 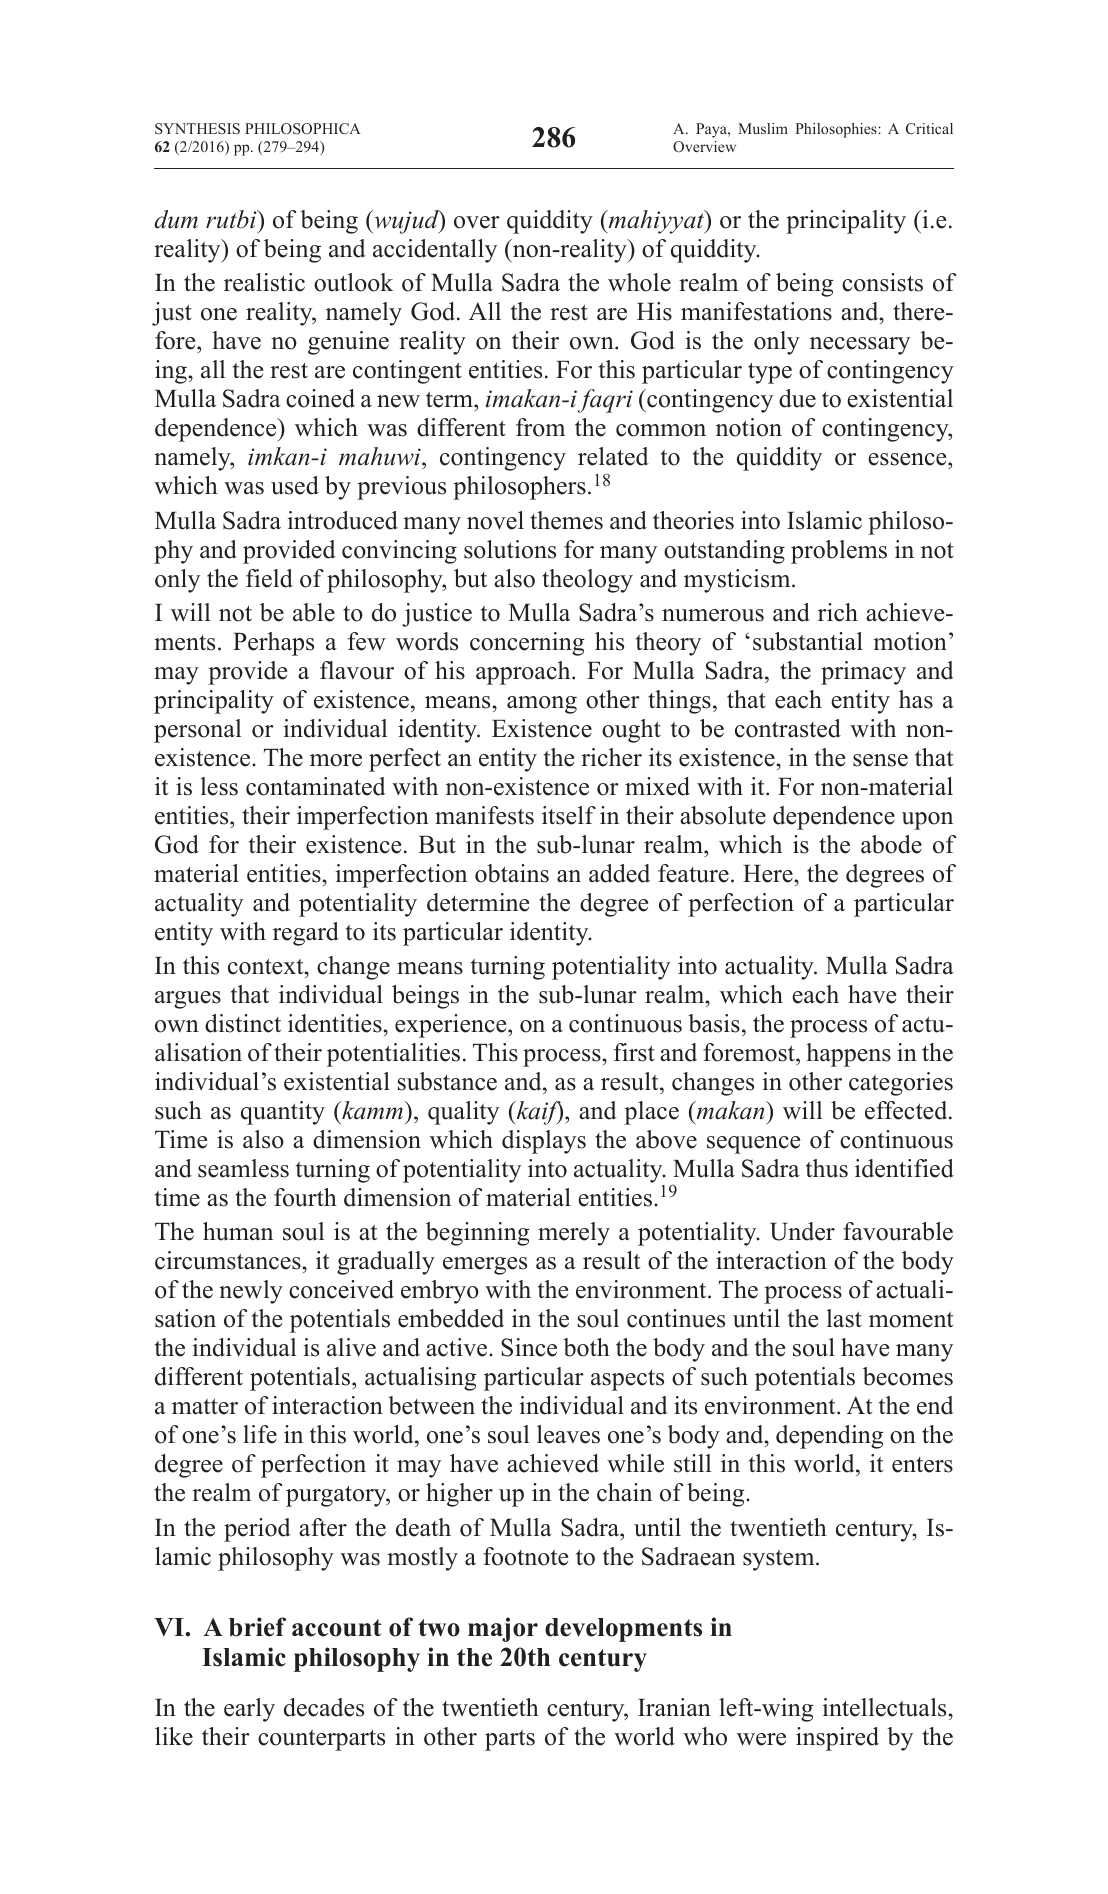 What do you see at coordinates (542, 705) in the document?
I see `among` at bounding box center [542, 705].
